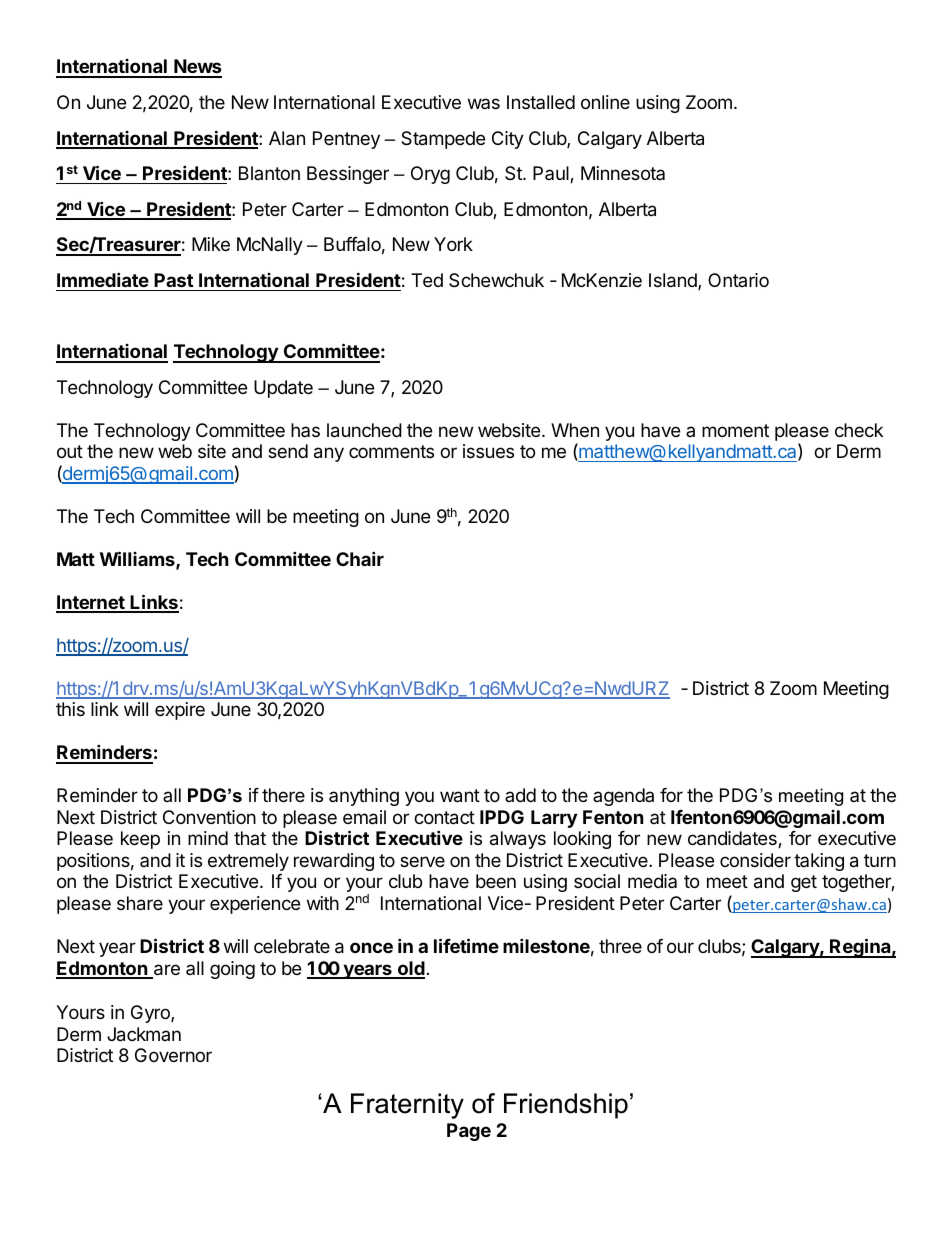 This image has height=1233, width=952. Describe the element at coordinates (496, 881) in the image. I see `been` at that location.
